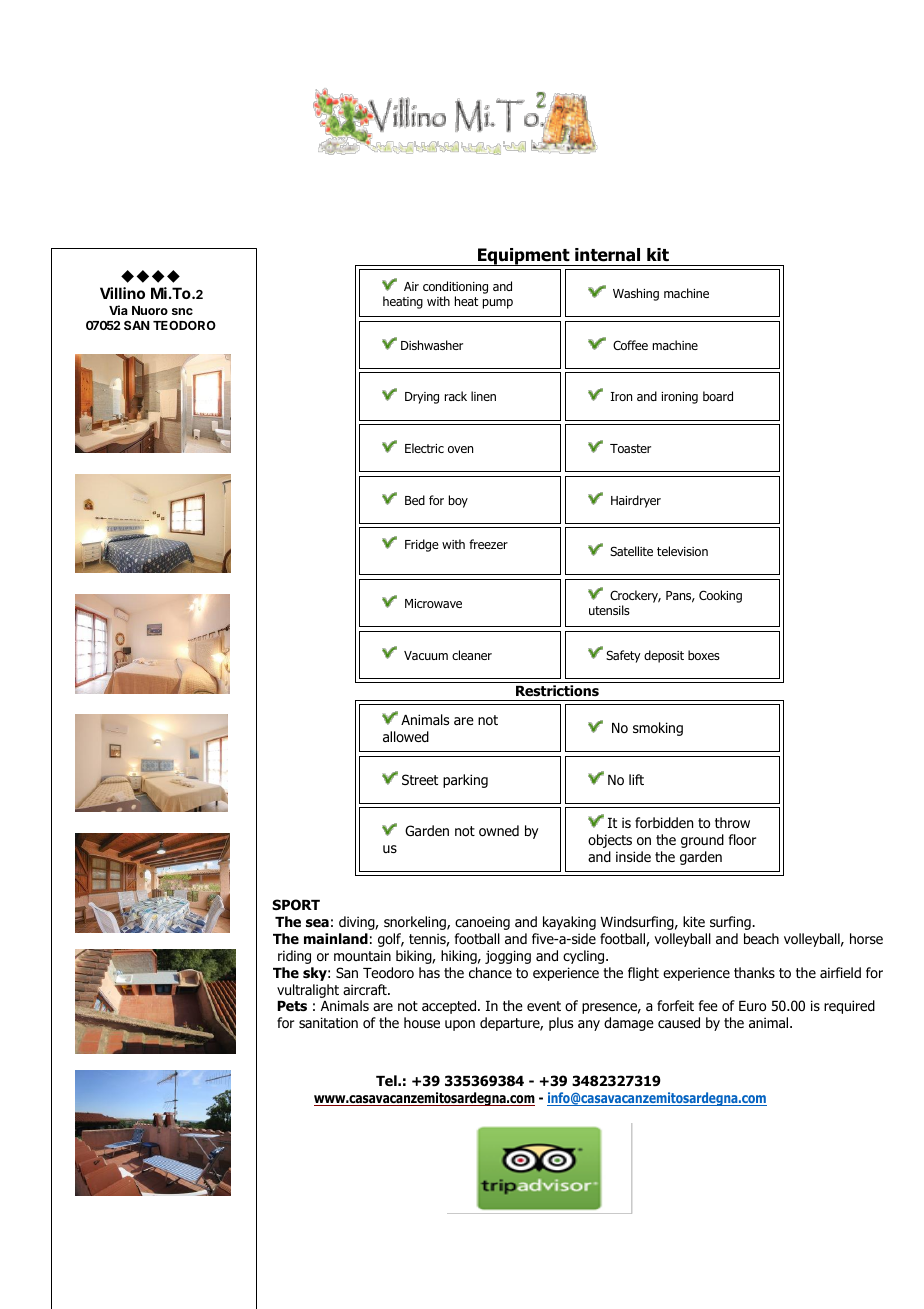 This image has height=1309, width=924. I want to click on Via, so click(118, 310).
